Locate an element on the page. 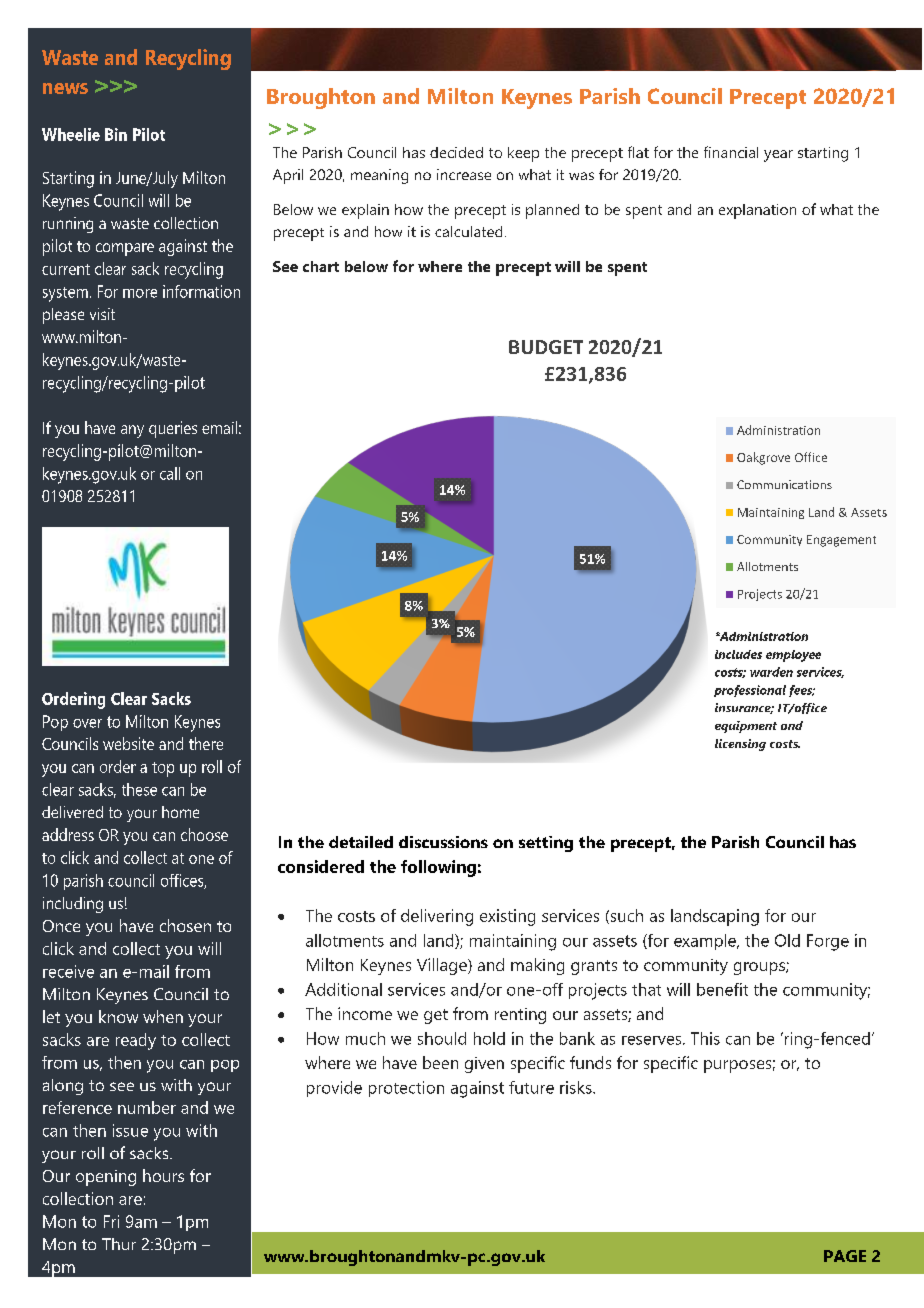 This image has width=924, height=1308. decided is located at coordinates (456, 152).
